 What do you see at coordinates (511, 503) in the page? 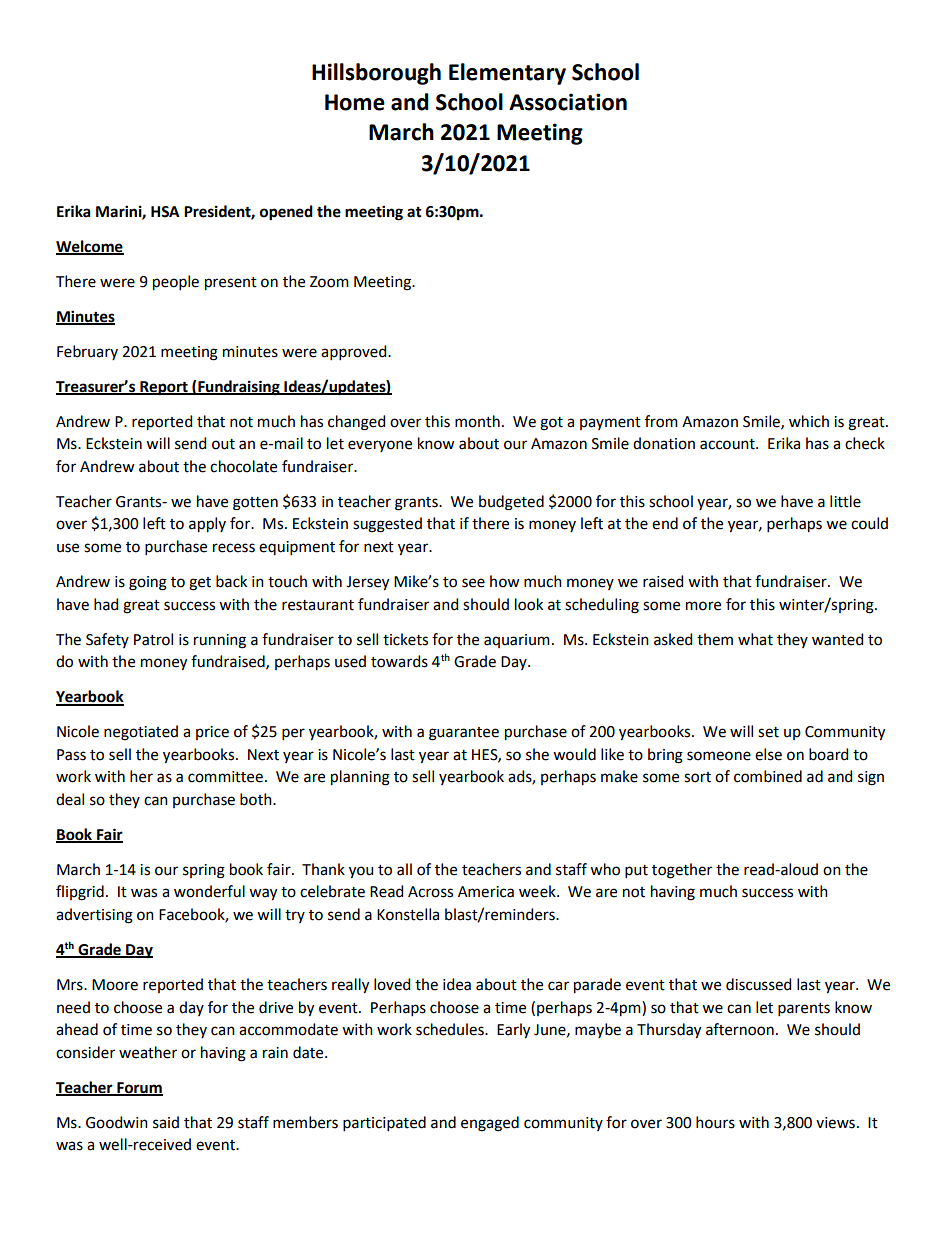
I see `budgeted` at bounding box center [511, 503].
